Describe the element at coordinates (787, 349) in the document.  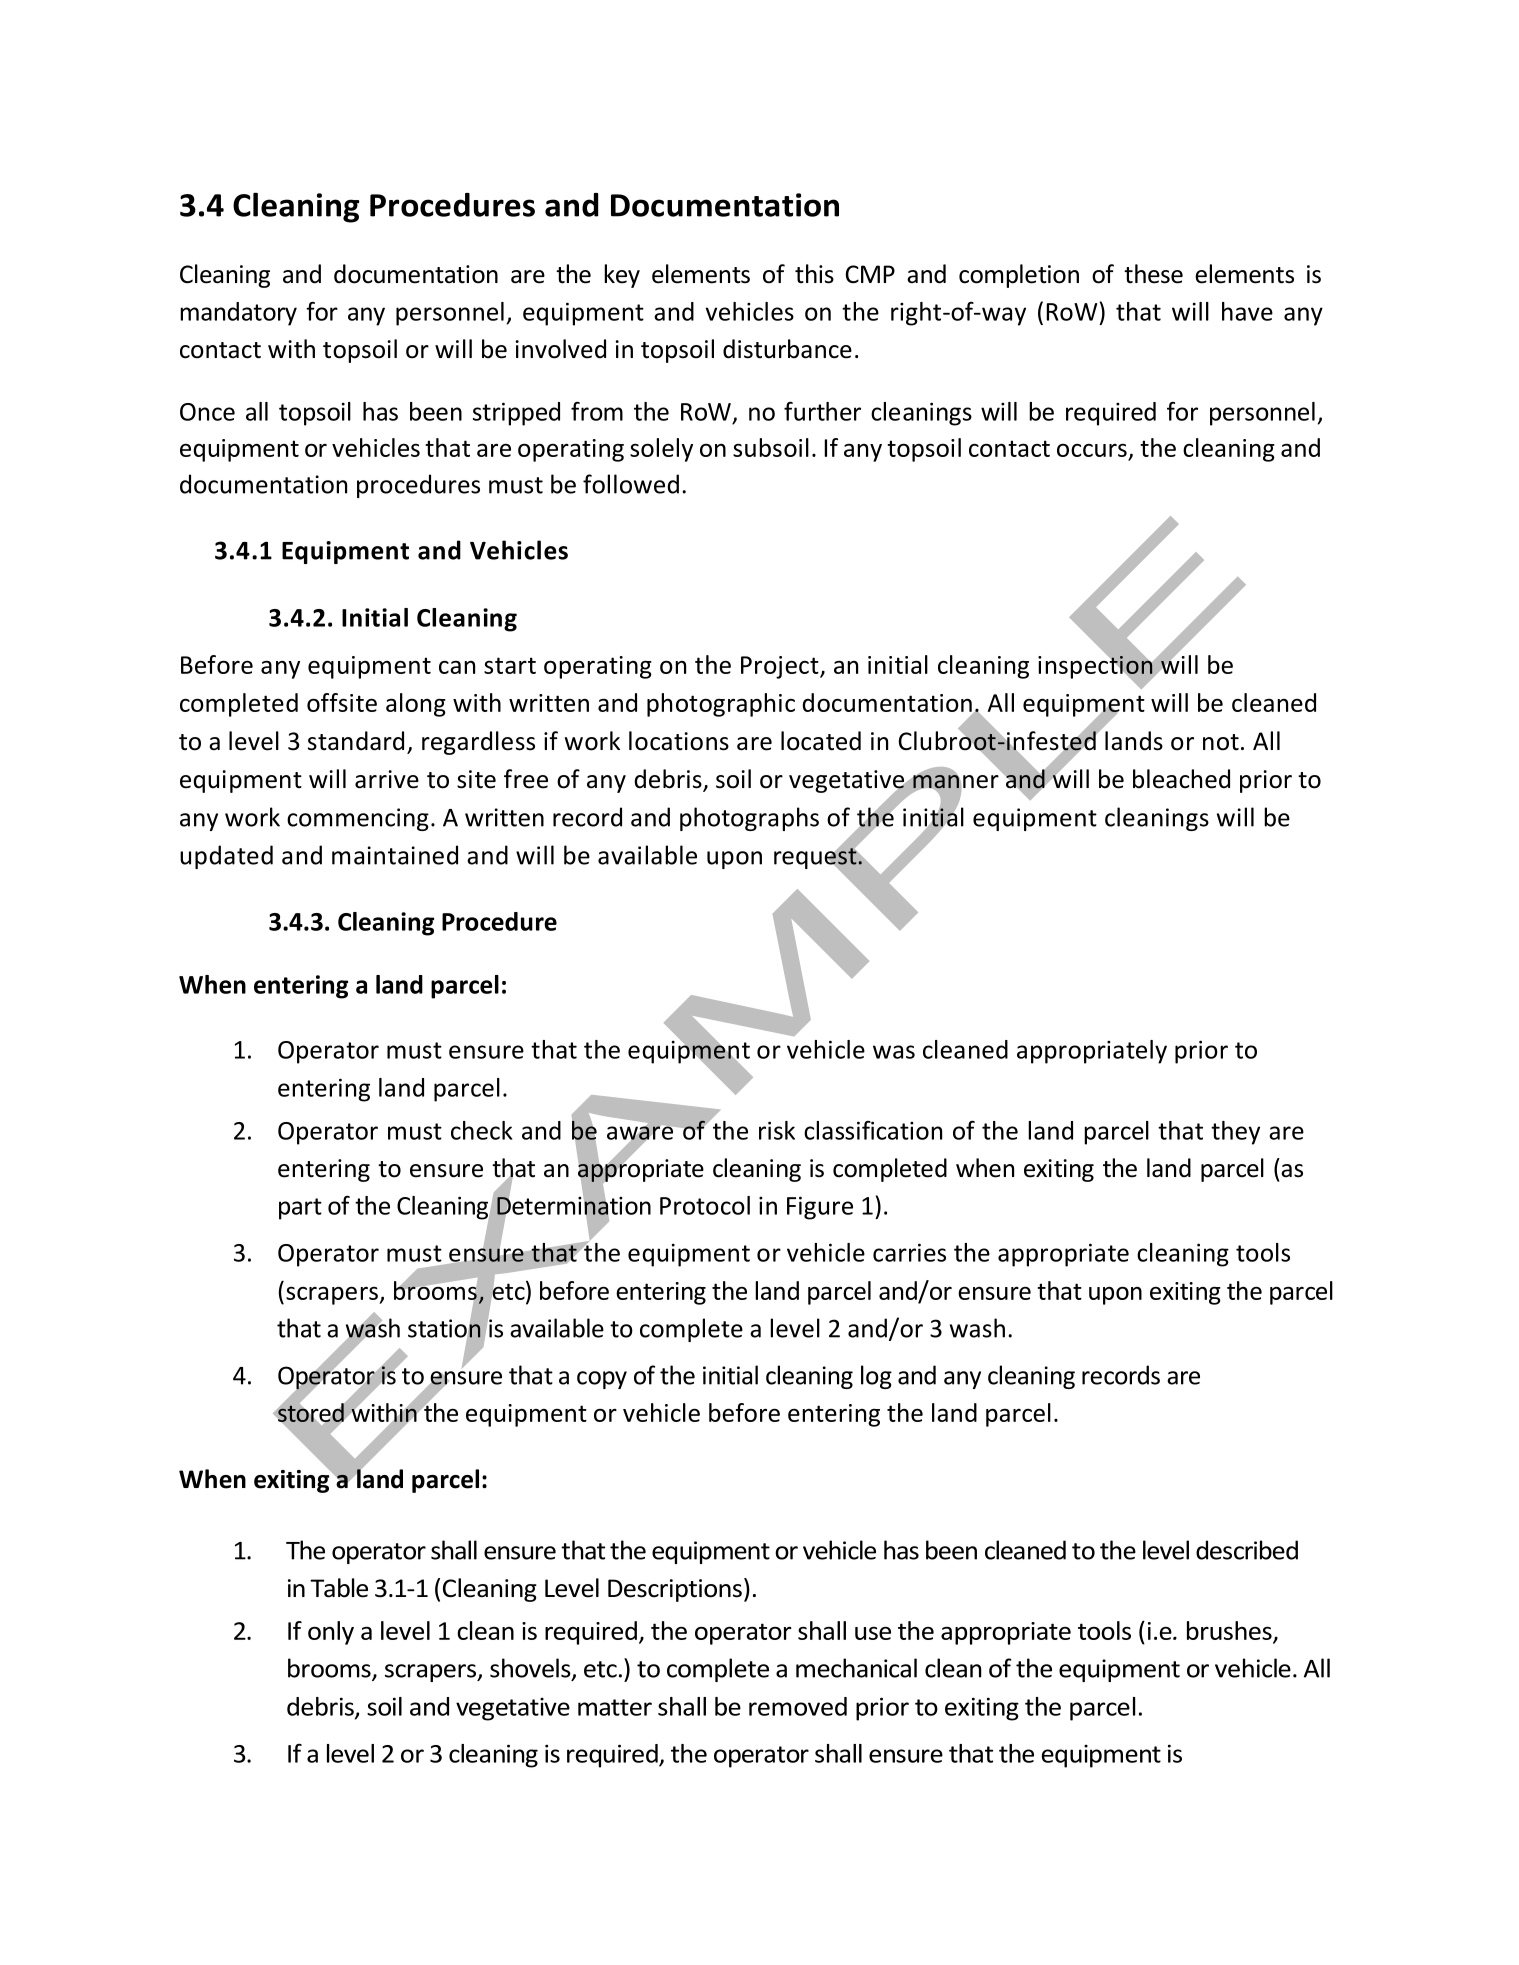
I see `disturbance` at that location.
